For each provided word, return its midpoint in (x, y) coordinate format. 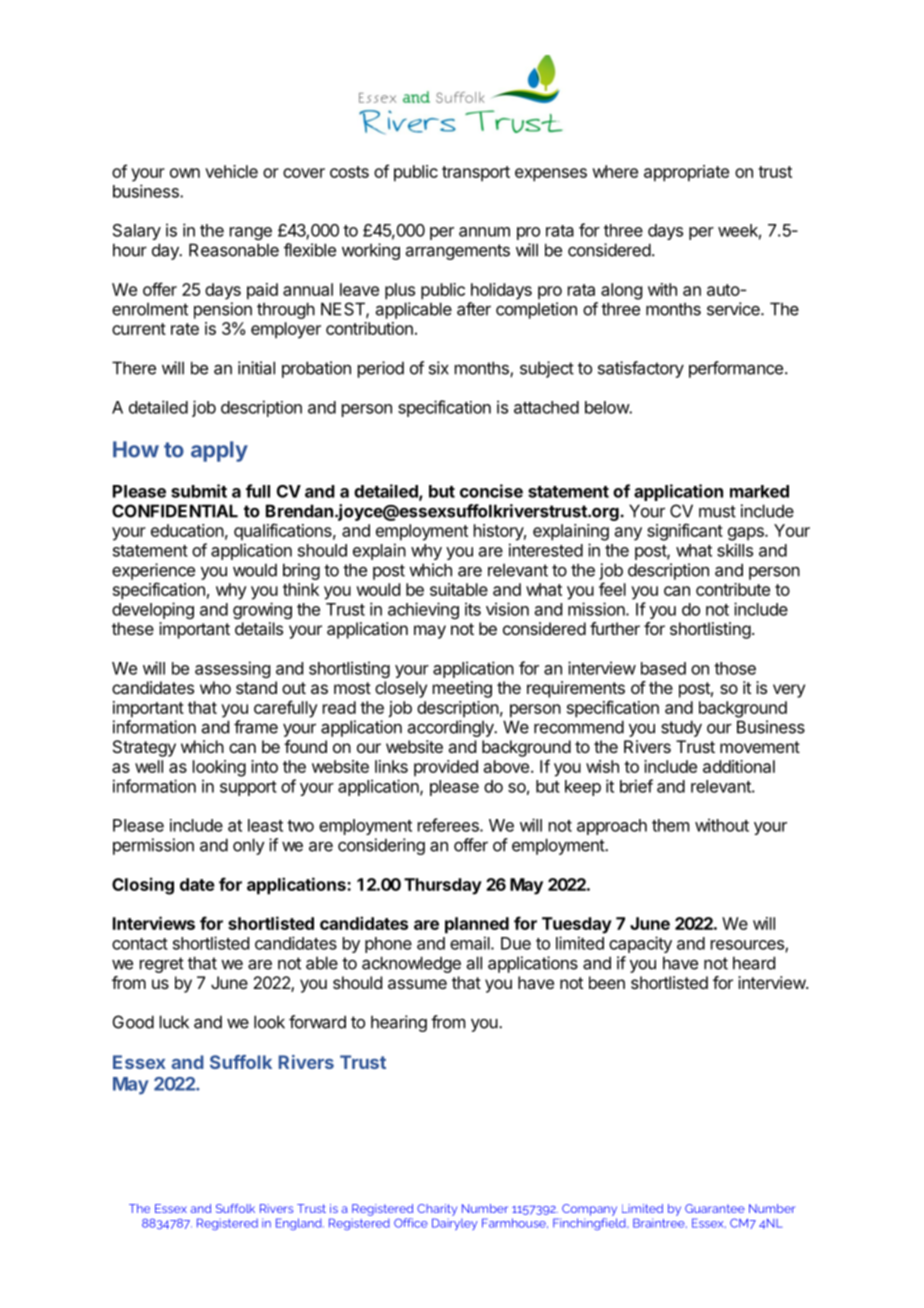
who (215, 687)
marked (759, 491)
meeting (462, 689)
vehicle (231, 171)
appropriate (686, 173)
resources (748, 946)
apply (219, 451)
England (300, 1224)
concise (491, 491)
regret (162, 965)
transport (476, 174)
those (735, 668)
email (471, 943)
